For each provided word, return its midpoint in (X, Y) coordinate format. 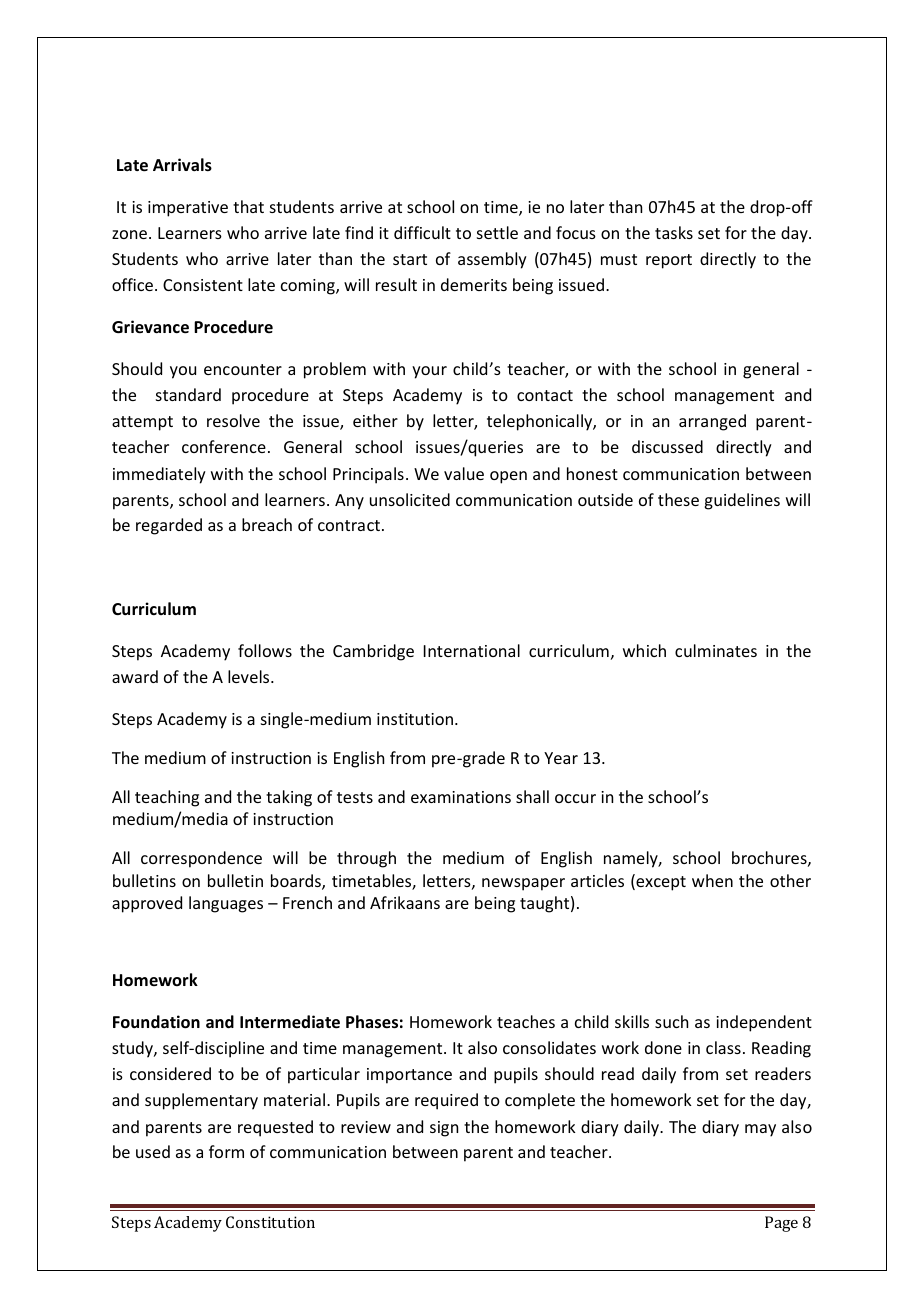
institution (415, 719)
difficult (422, 232)
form (226, 1151)
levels (250, 676)
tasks (674, 232)
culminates (716, 650)
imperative (188, 209)
